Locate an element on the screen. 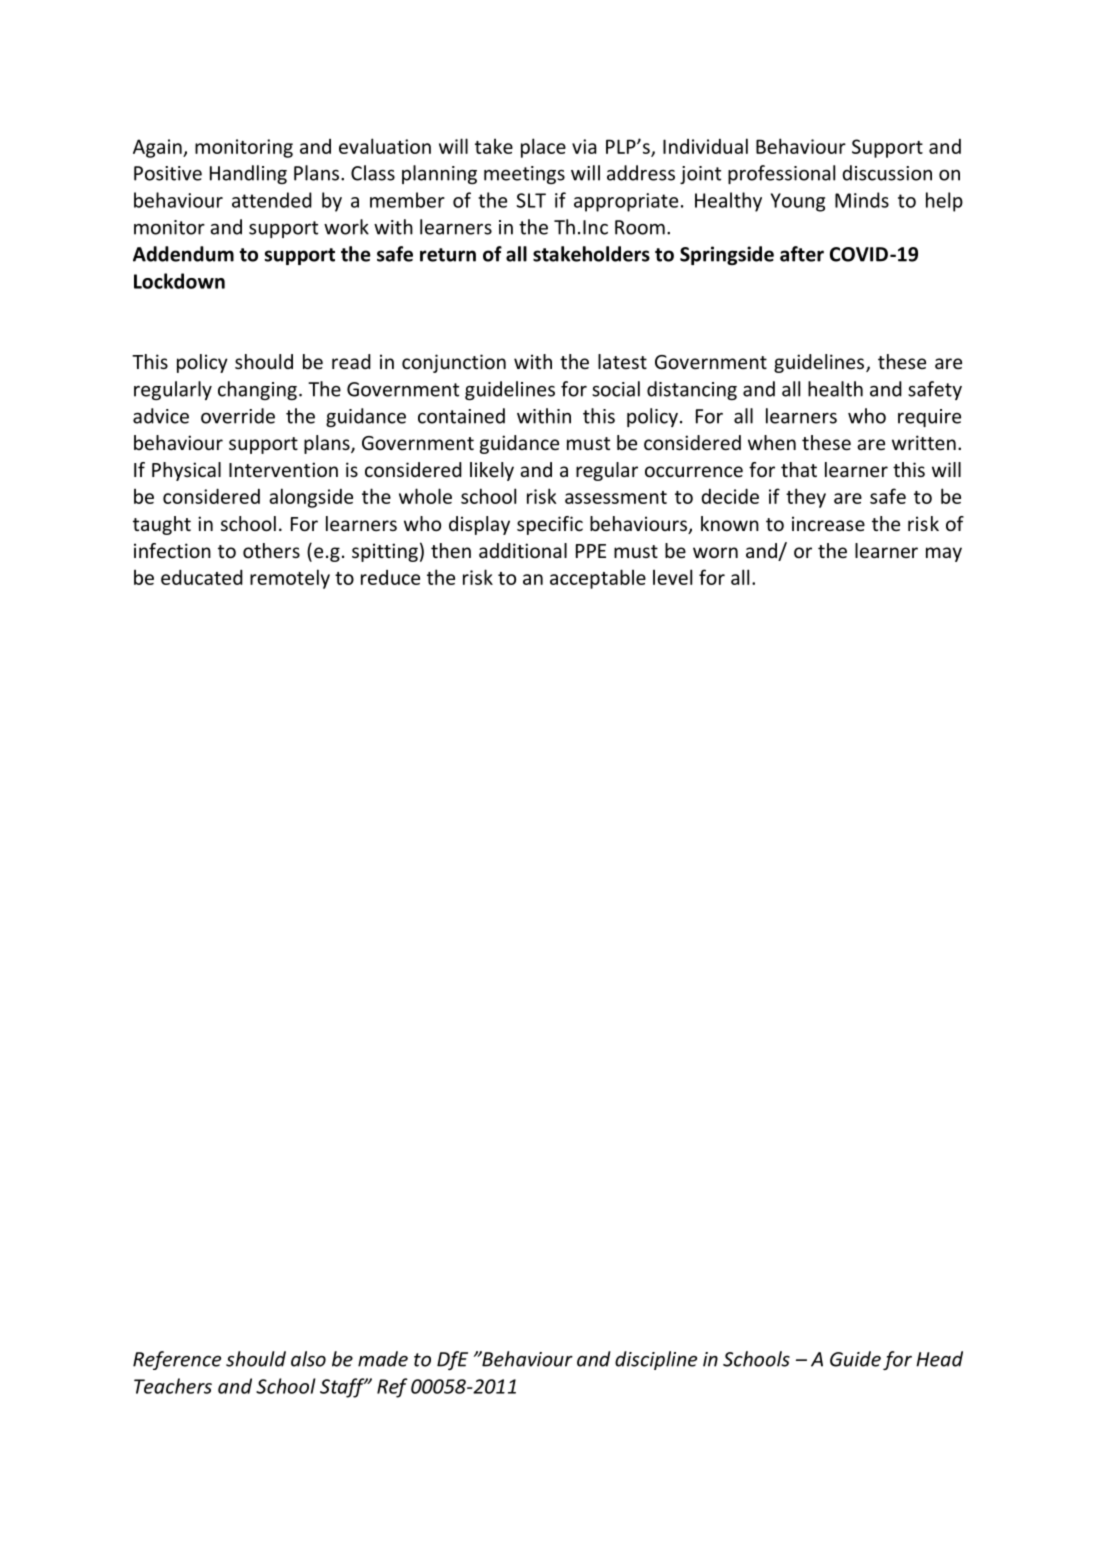 The height and width of the screenshot is (1549, 1095). remotely is located at coordinates (290, 579).
